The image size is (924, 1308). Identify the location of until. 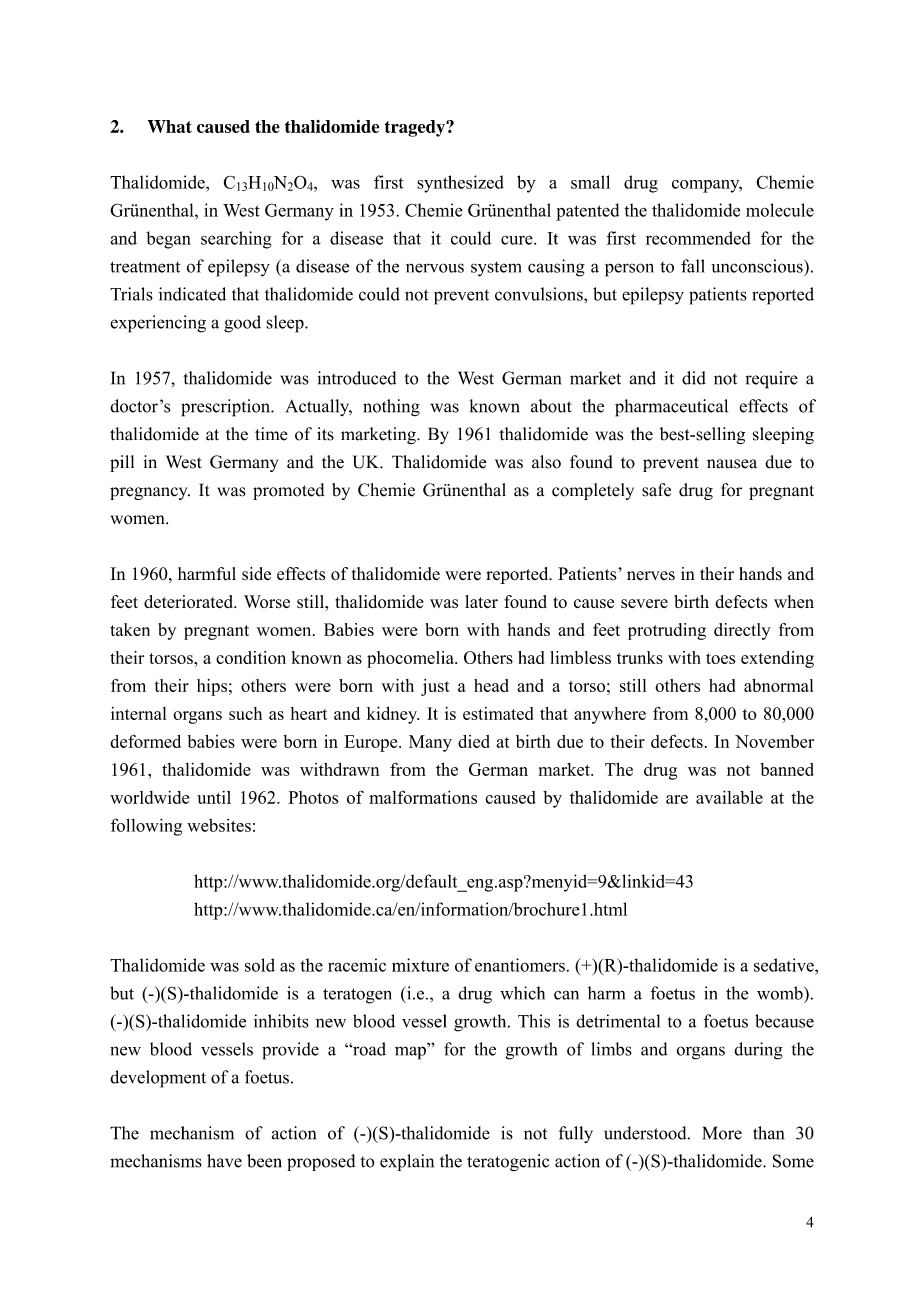
(214, 797).
